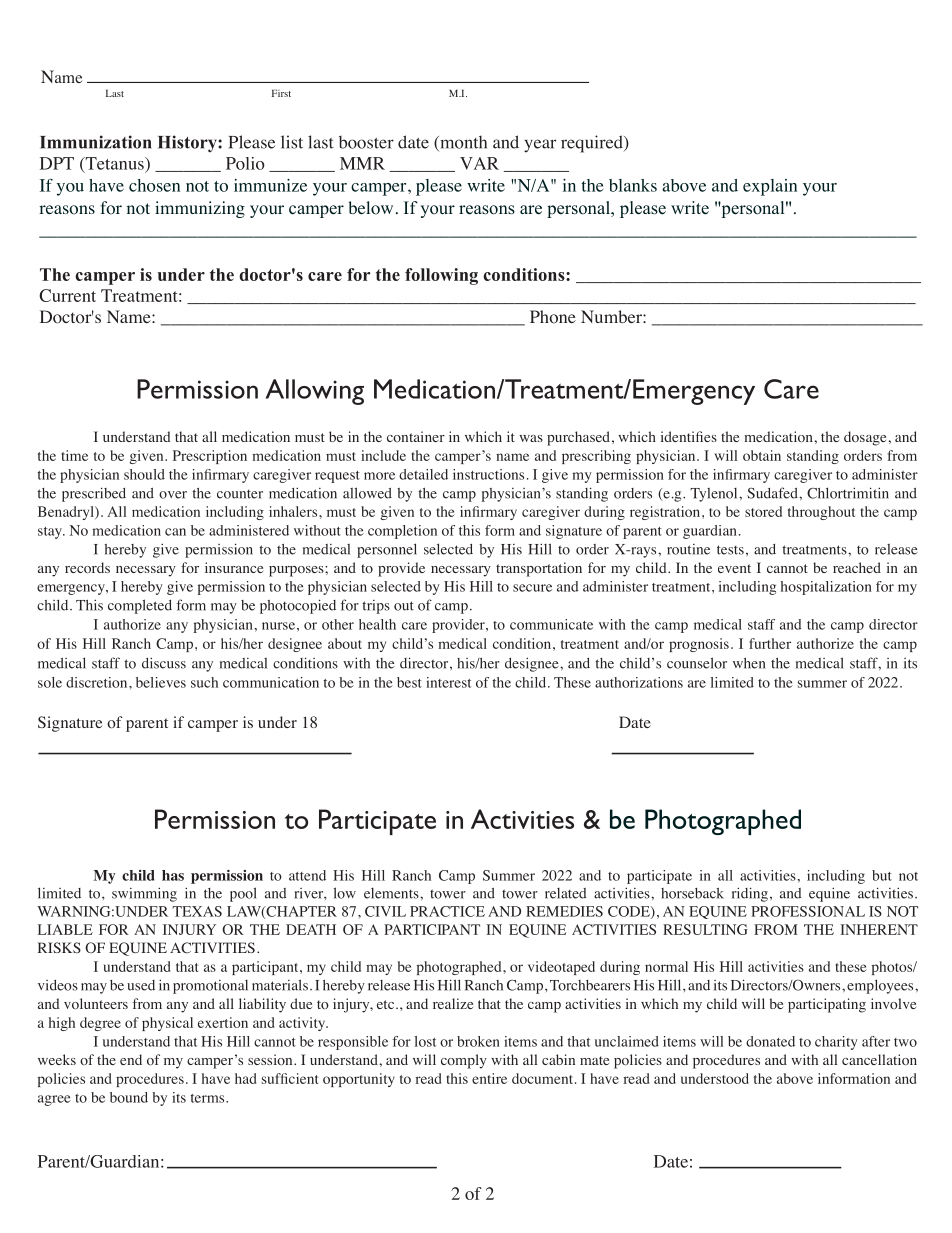 The width and height of the image is (952, 1233). What do you see at coordinates (770, 187) in the image?
I see `explain` at bounding box center [770, 187].
